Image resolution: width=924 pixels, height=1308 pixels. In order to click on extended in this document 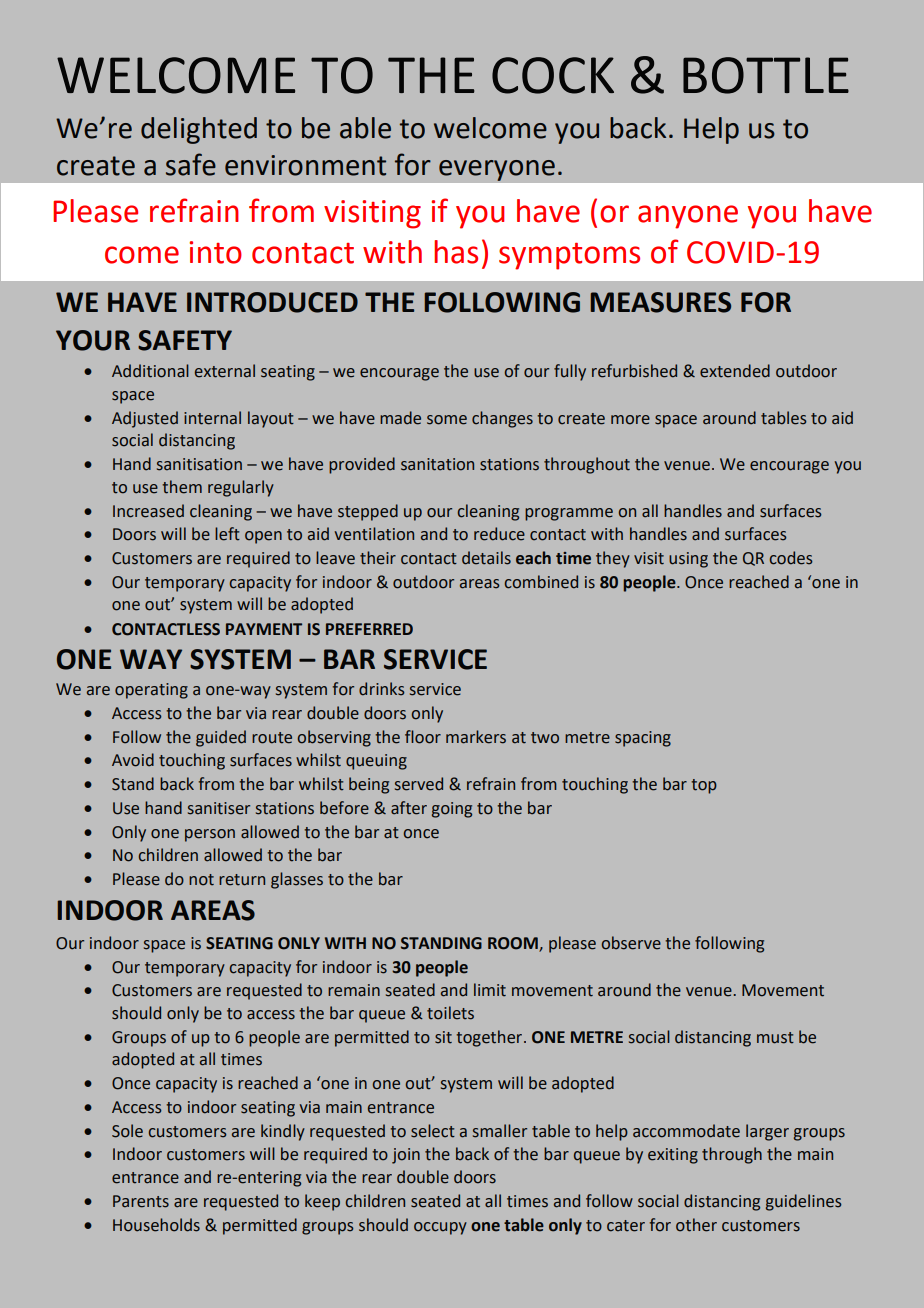, I will do `click(735, 371)`.
